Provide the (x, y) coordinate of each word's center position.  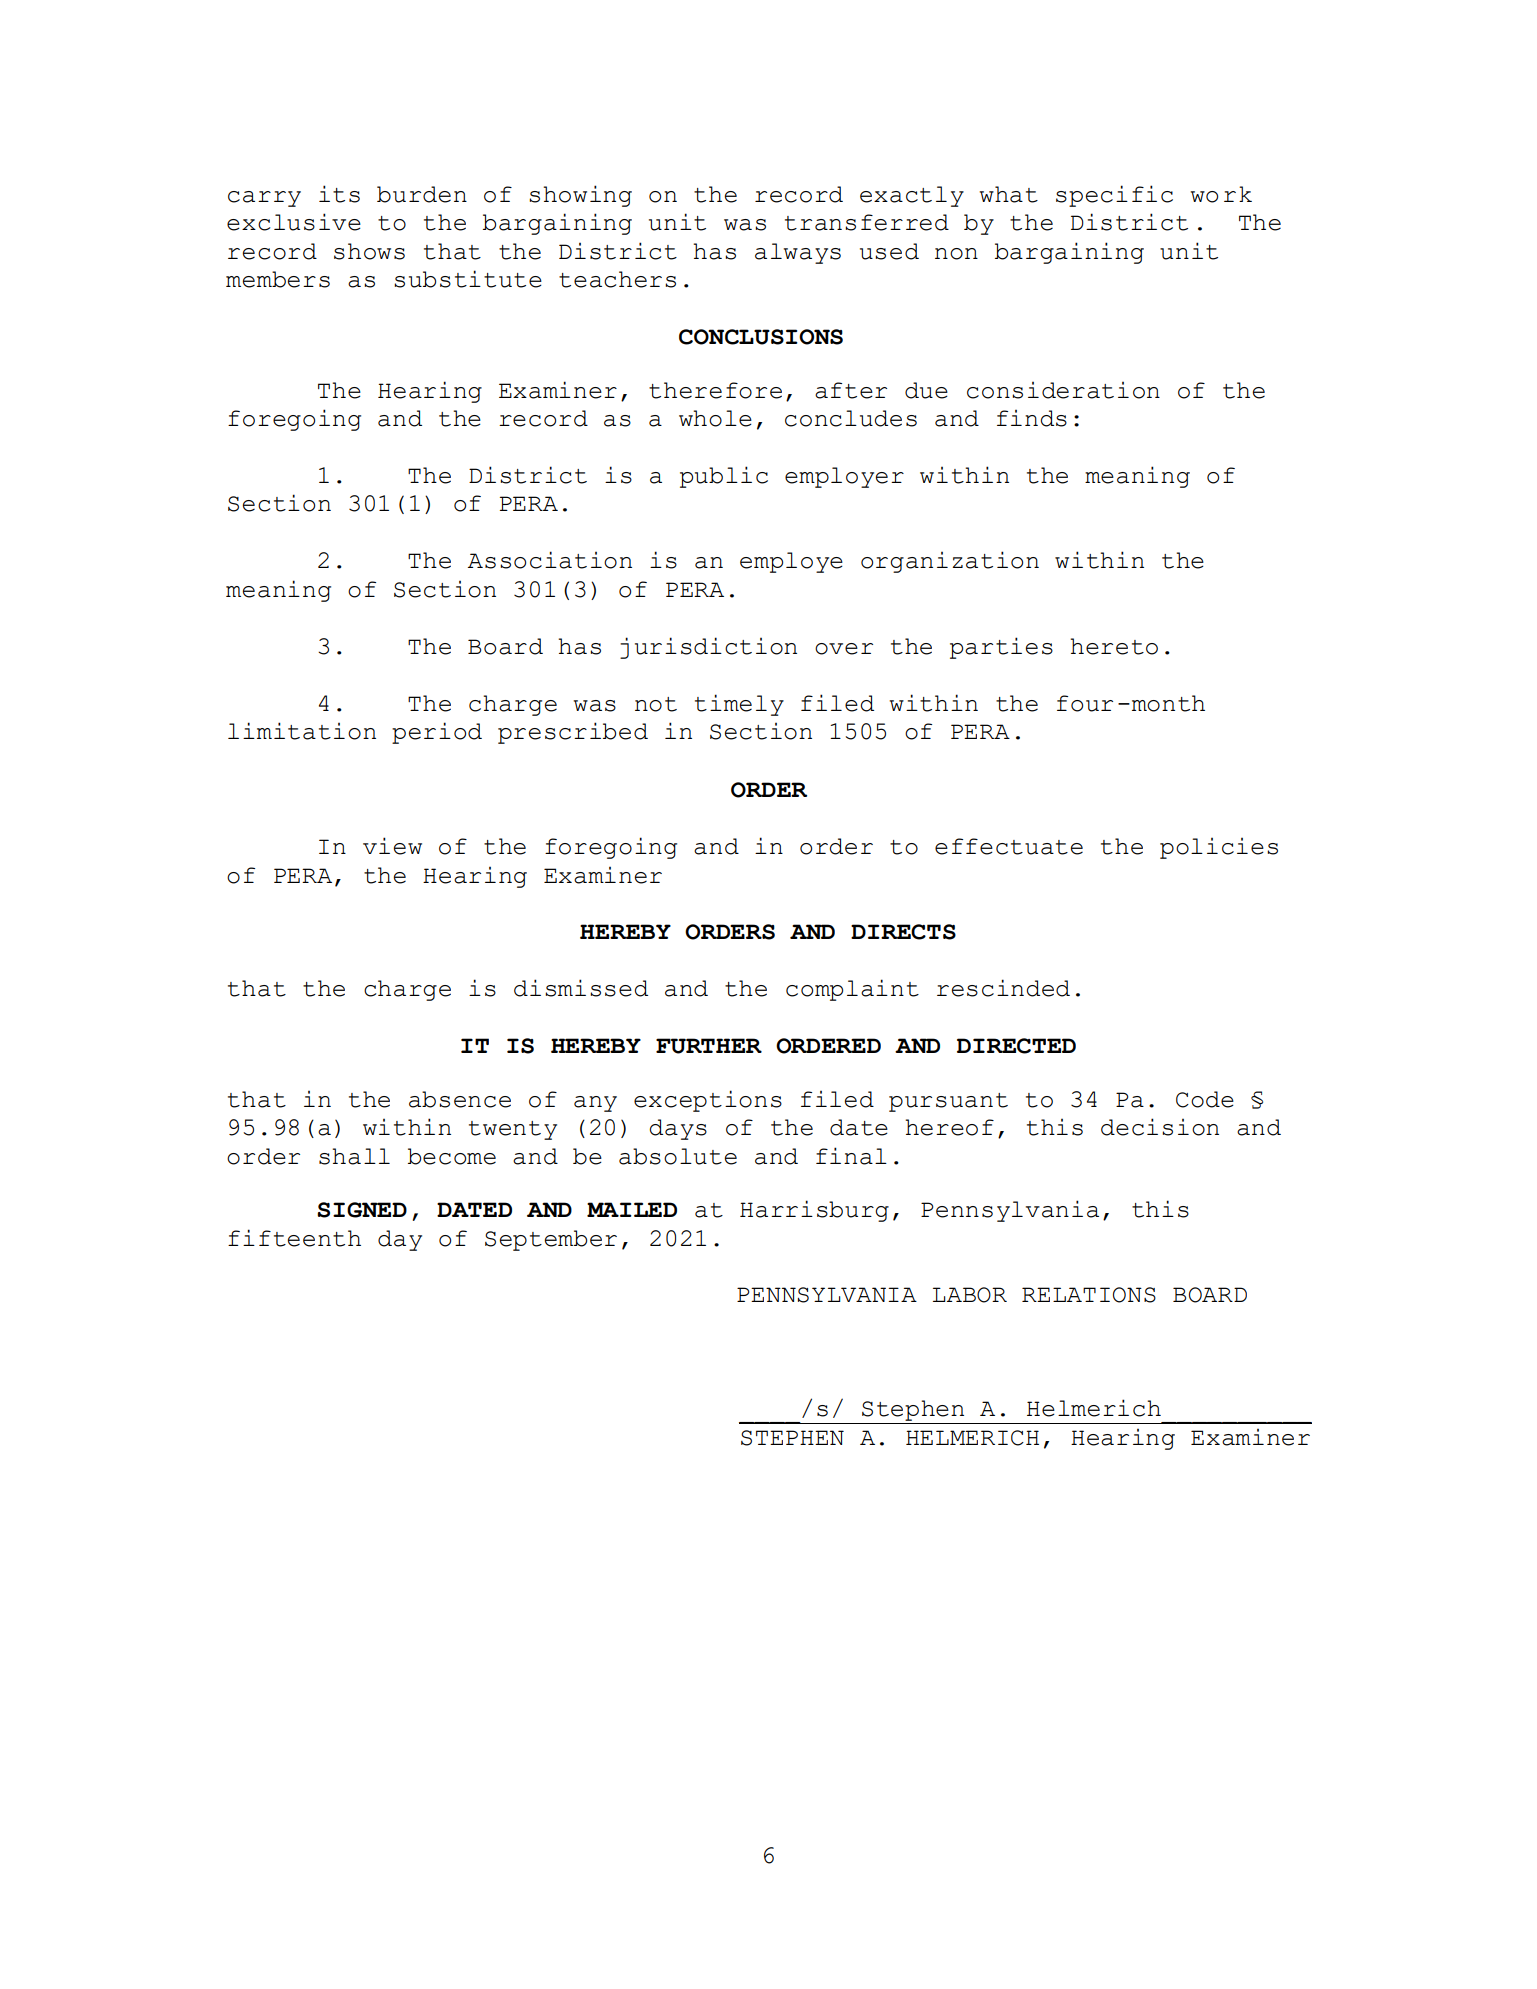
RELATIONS (1089, 1295)
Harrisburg (814, 1211)
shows (369, 251)
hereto (1114, 646)
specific (1114, 196)
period (437, 733)
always (798, 253)
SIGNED (362, 1210)
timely (739, 705)
